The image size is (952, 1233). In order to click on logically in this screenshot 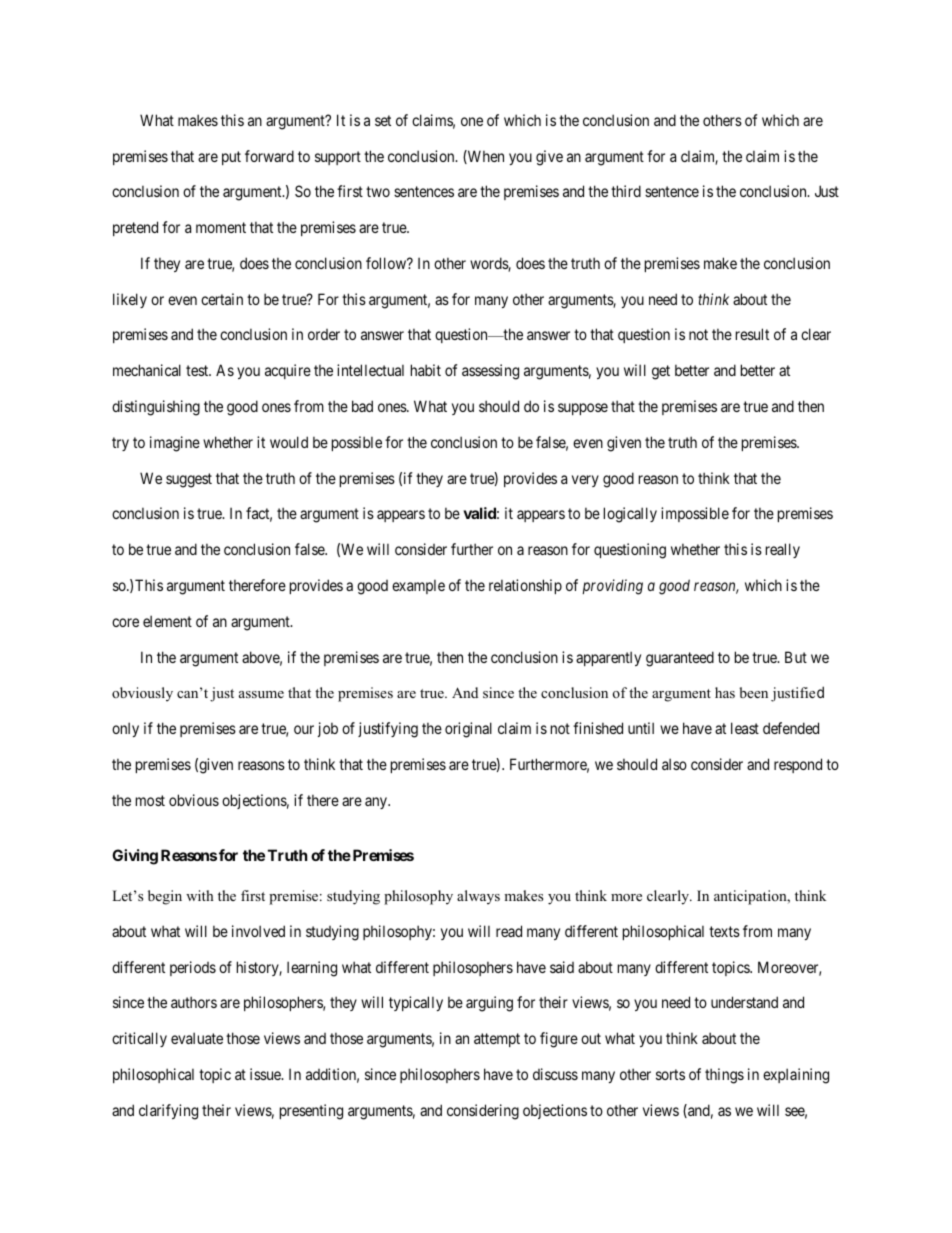, I will do `click(630, 515)`.
